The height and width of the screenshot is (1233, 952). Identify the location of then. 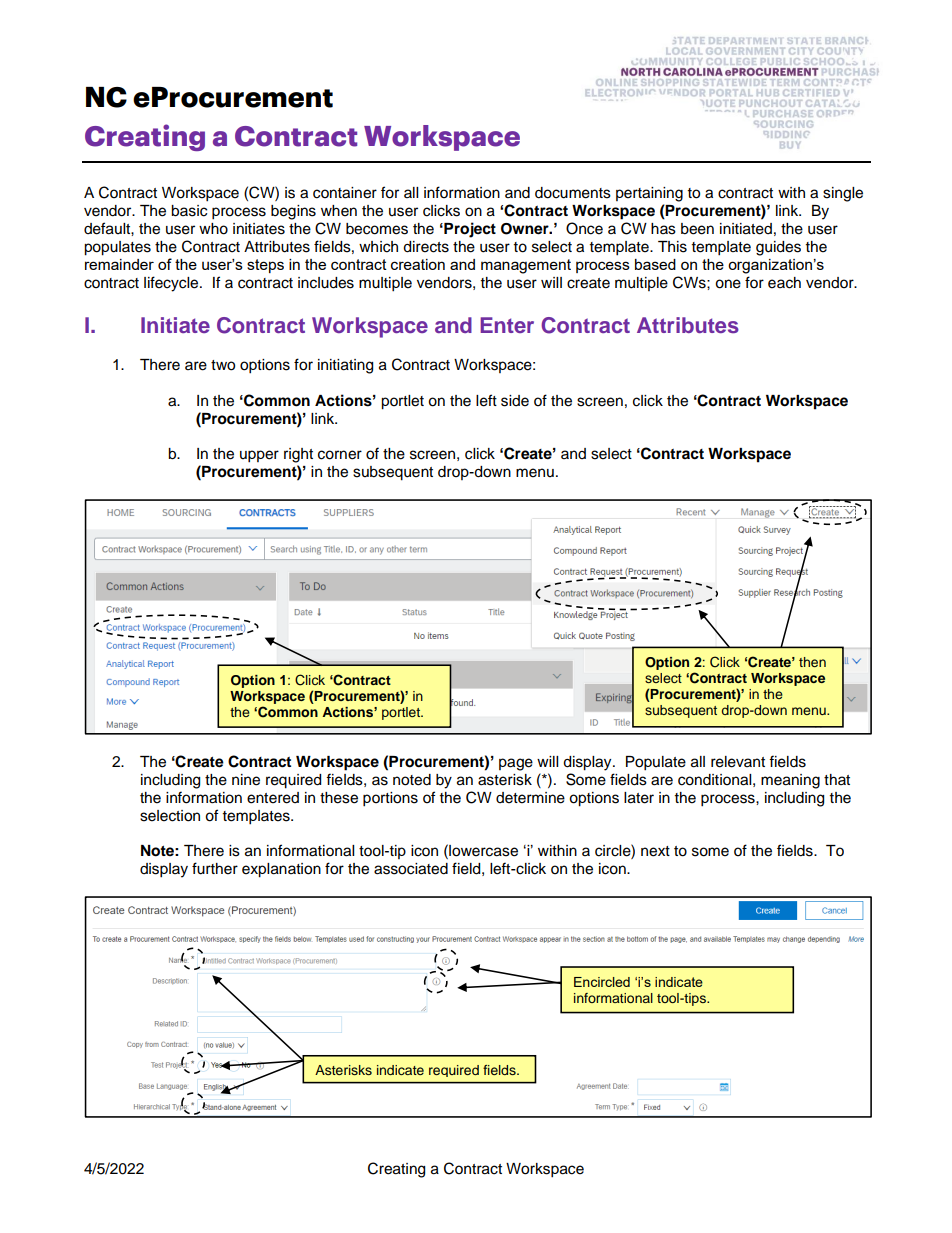
(812, 662).
